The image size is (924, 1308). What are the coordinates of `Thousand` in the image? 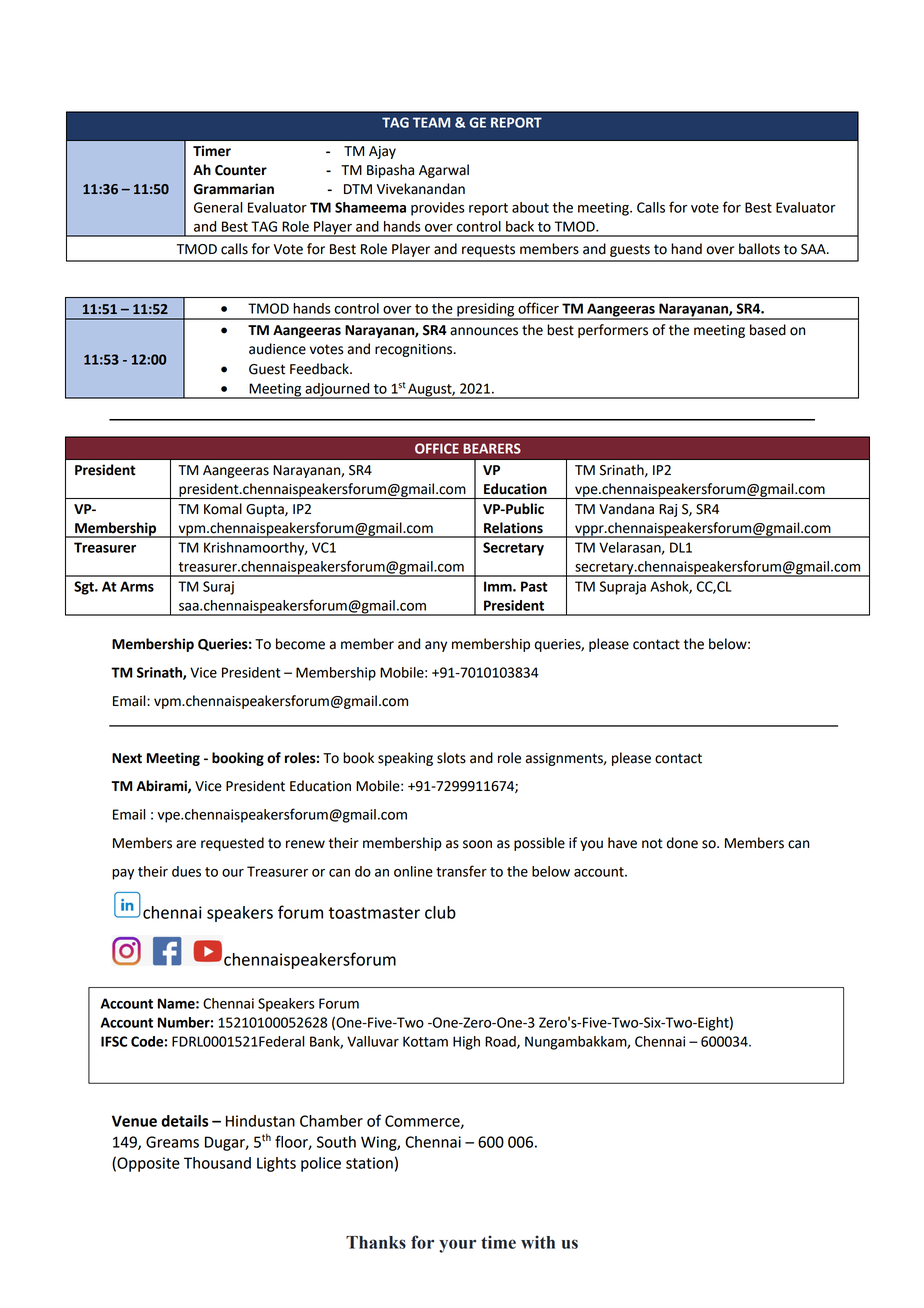 It's located at (217, 1163).
